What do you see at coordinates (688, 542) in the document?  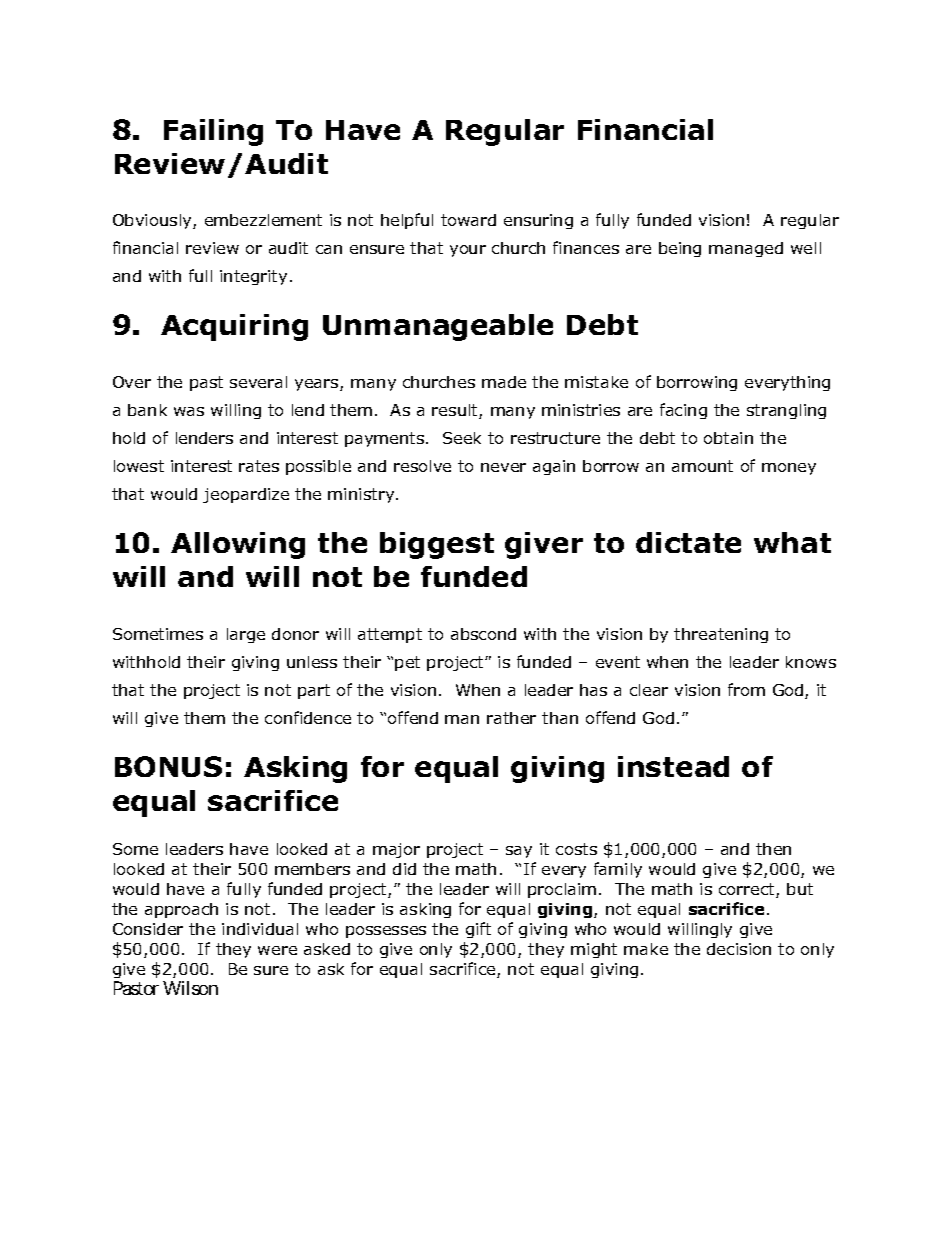 I see `dictate` at bounding box center [688, 542].
